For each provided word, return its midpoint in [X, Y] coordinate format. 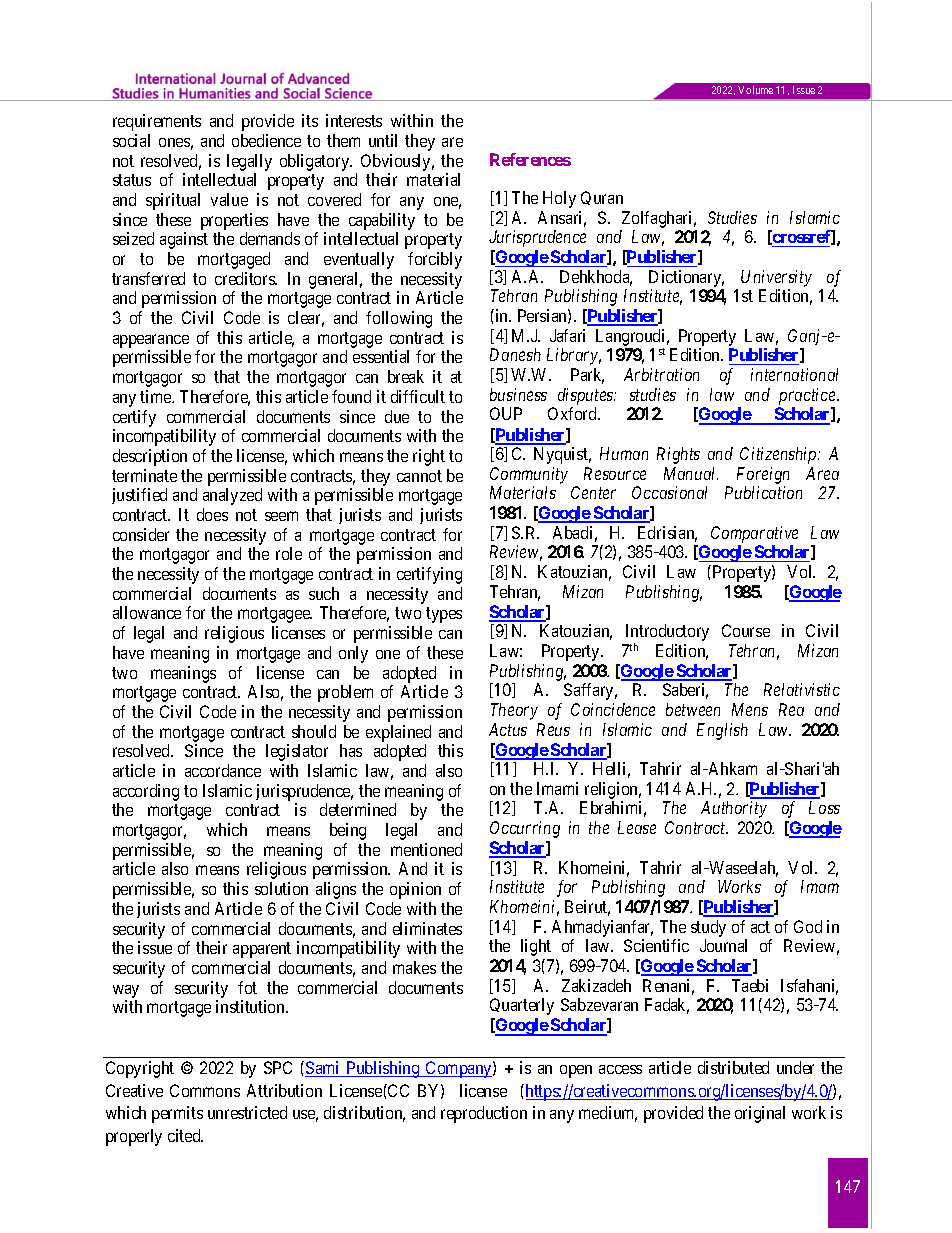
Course [746, 630]
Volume [755, 90]
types [444, 615]
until [383, 140]
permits [177, 1114]
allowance [147, 612]
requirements [157, 122]
